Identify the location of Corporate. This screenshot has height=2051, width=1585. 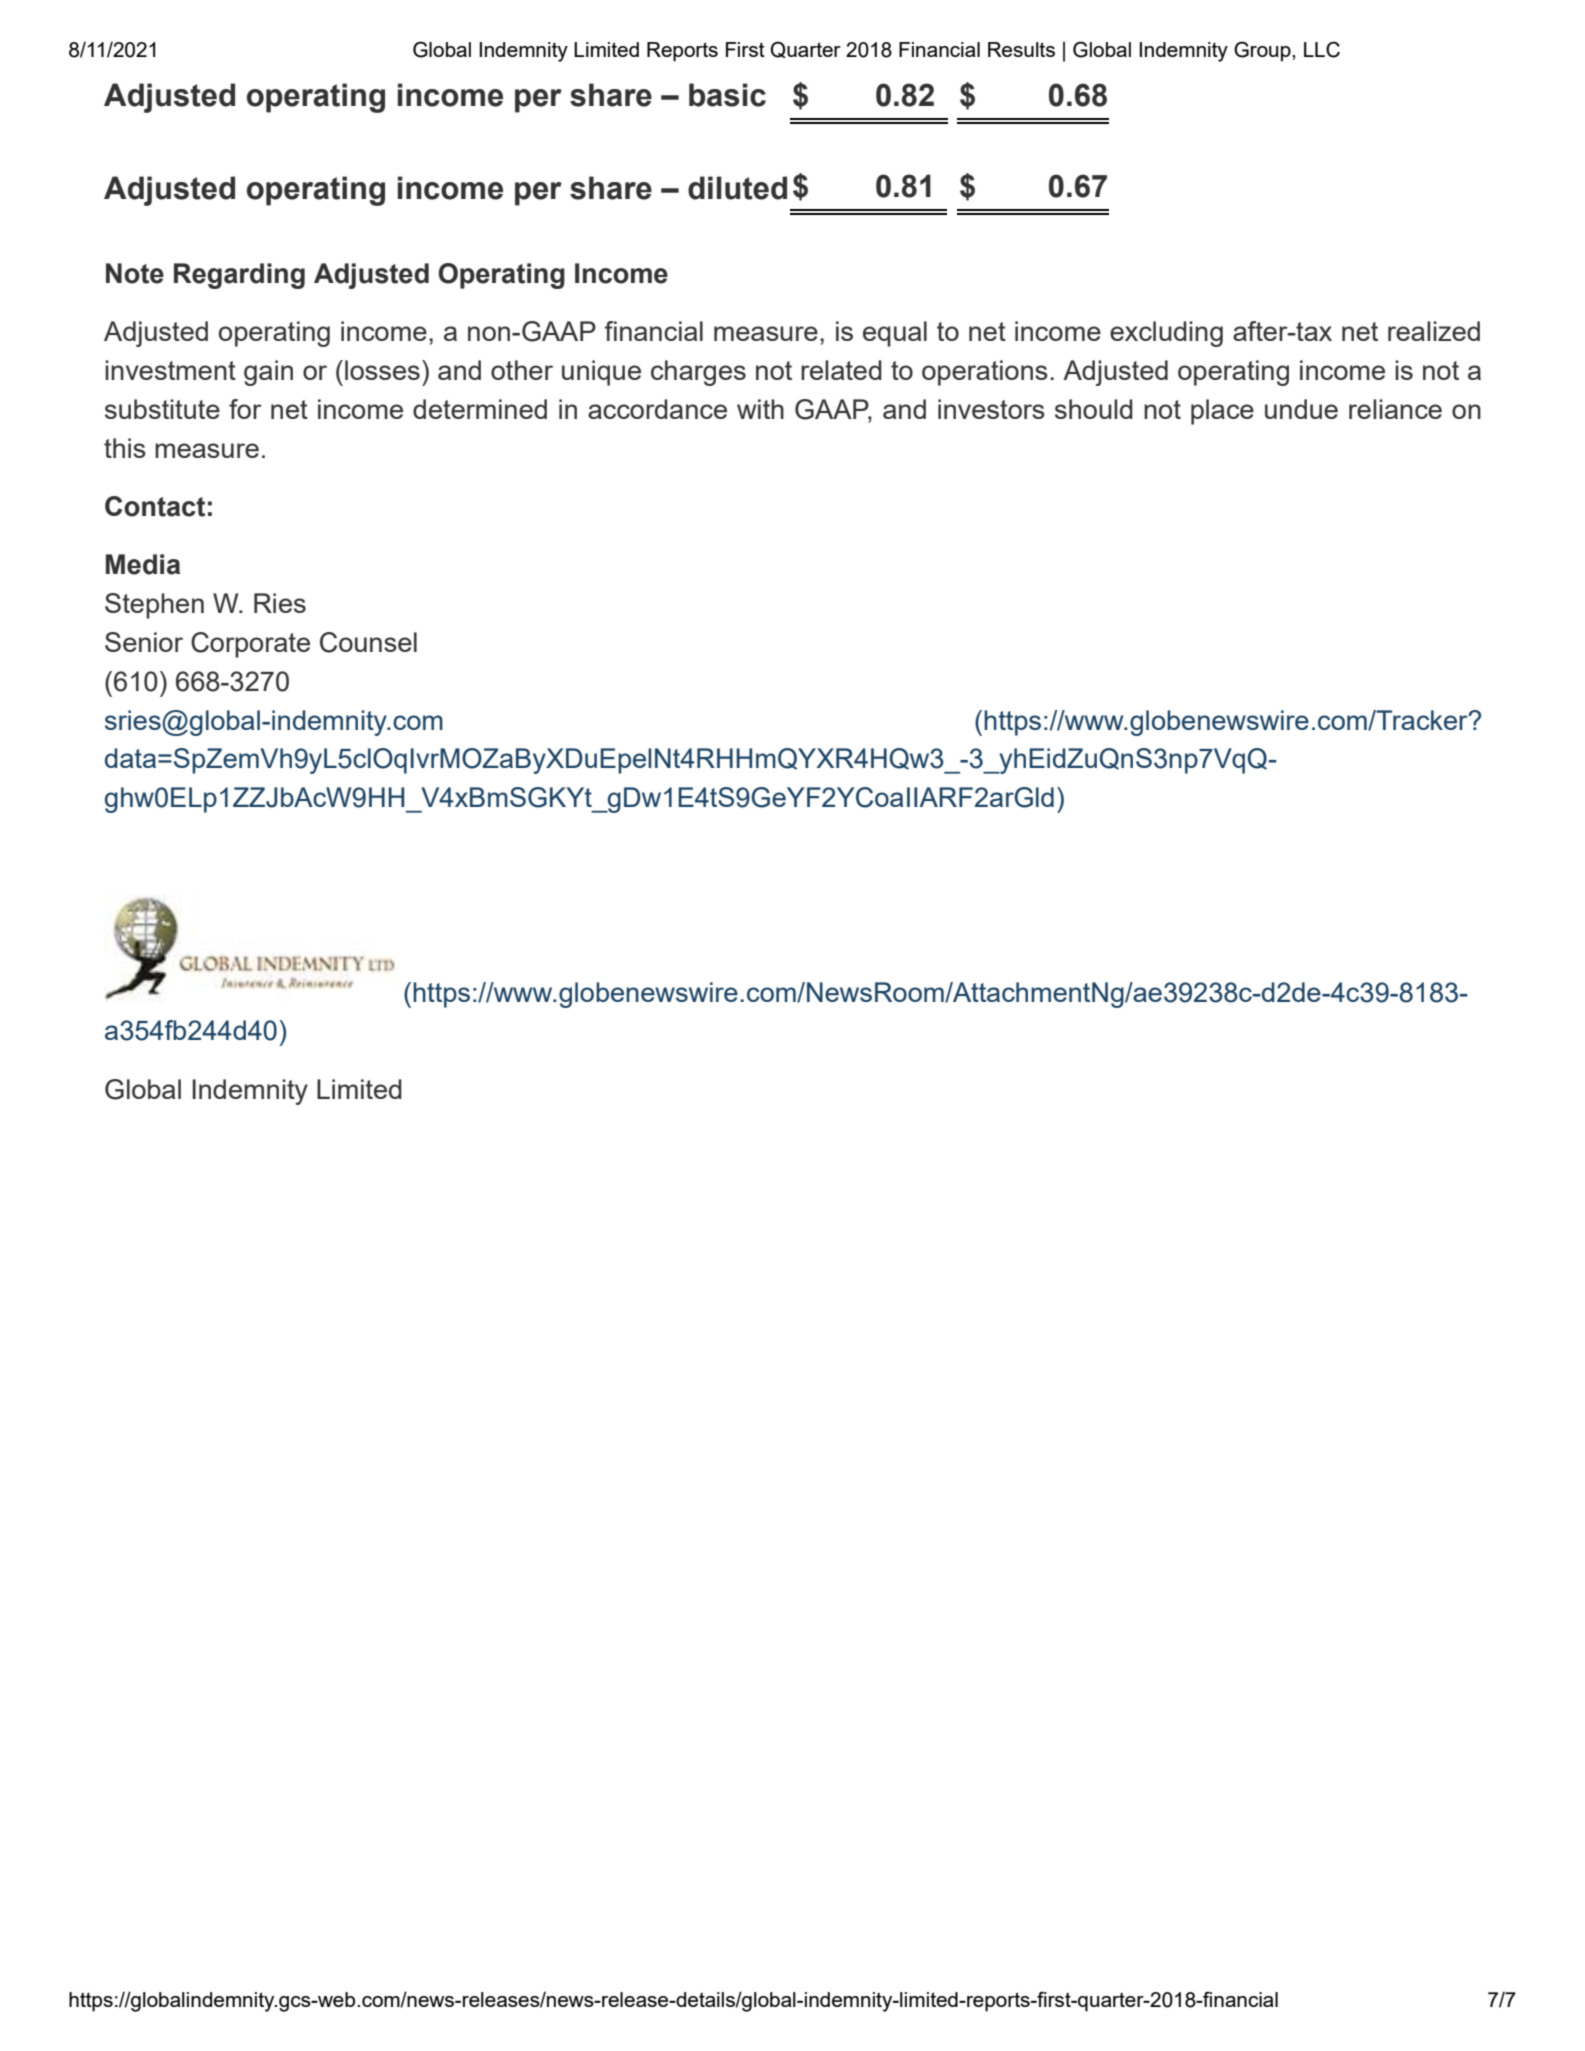
(250, 645).
